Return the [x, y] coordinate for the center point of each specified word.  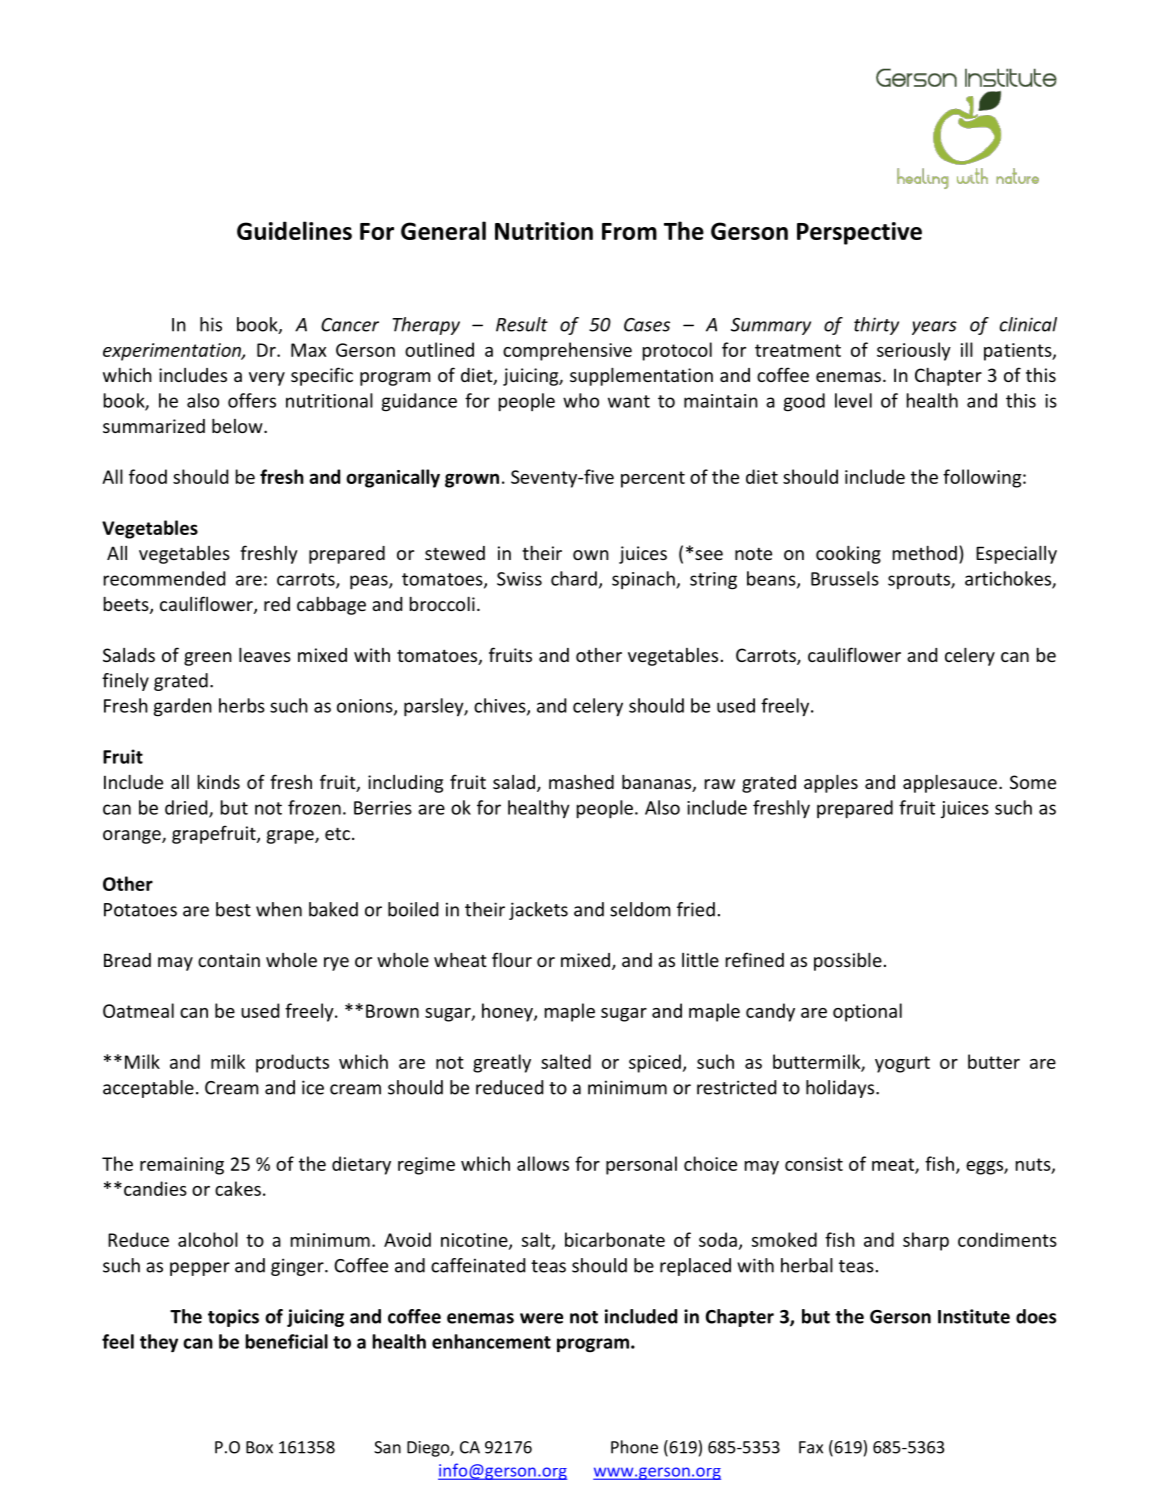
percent [653, 479]
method [925, 552]
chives [501, 706]
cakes [238, 1188]
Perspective [859, 233]
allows [543, 1163]
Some [1033, 782]
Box [259, 1447]
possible [848, 961]
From [629, 231]
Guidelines [294, 230]
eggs [985, 1168]
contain [229, 960]
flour [512, 959]
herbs [242, 705]
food [148, 476]
